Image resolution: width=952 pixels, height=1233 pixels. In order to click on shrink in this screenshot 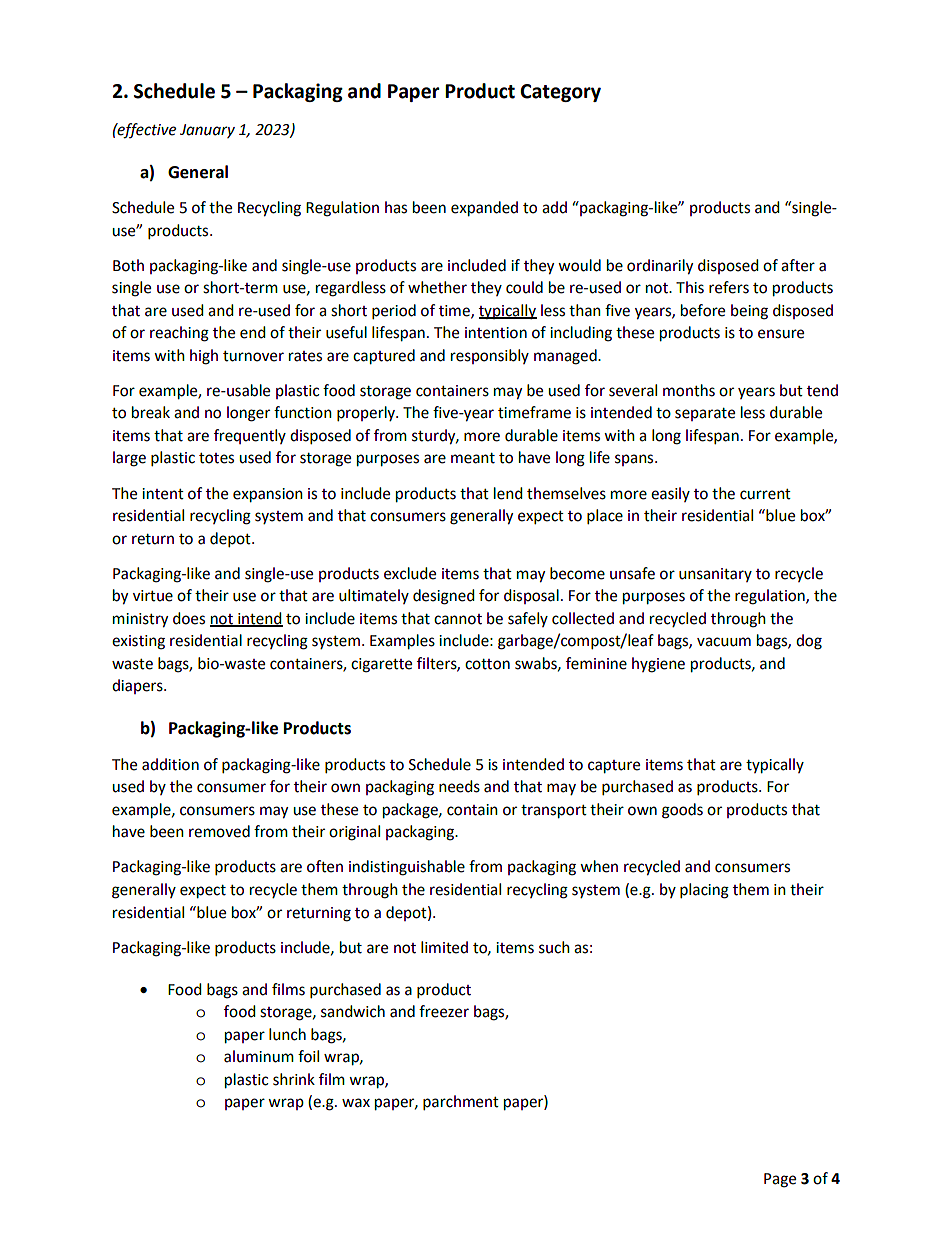, I will do `click(294, 1079)`.
